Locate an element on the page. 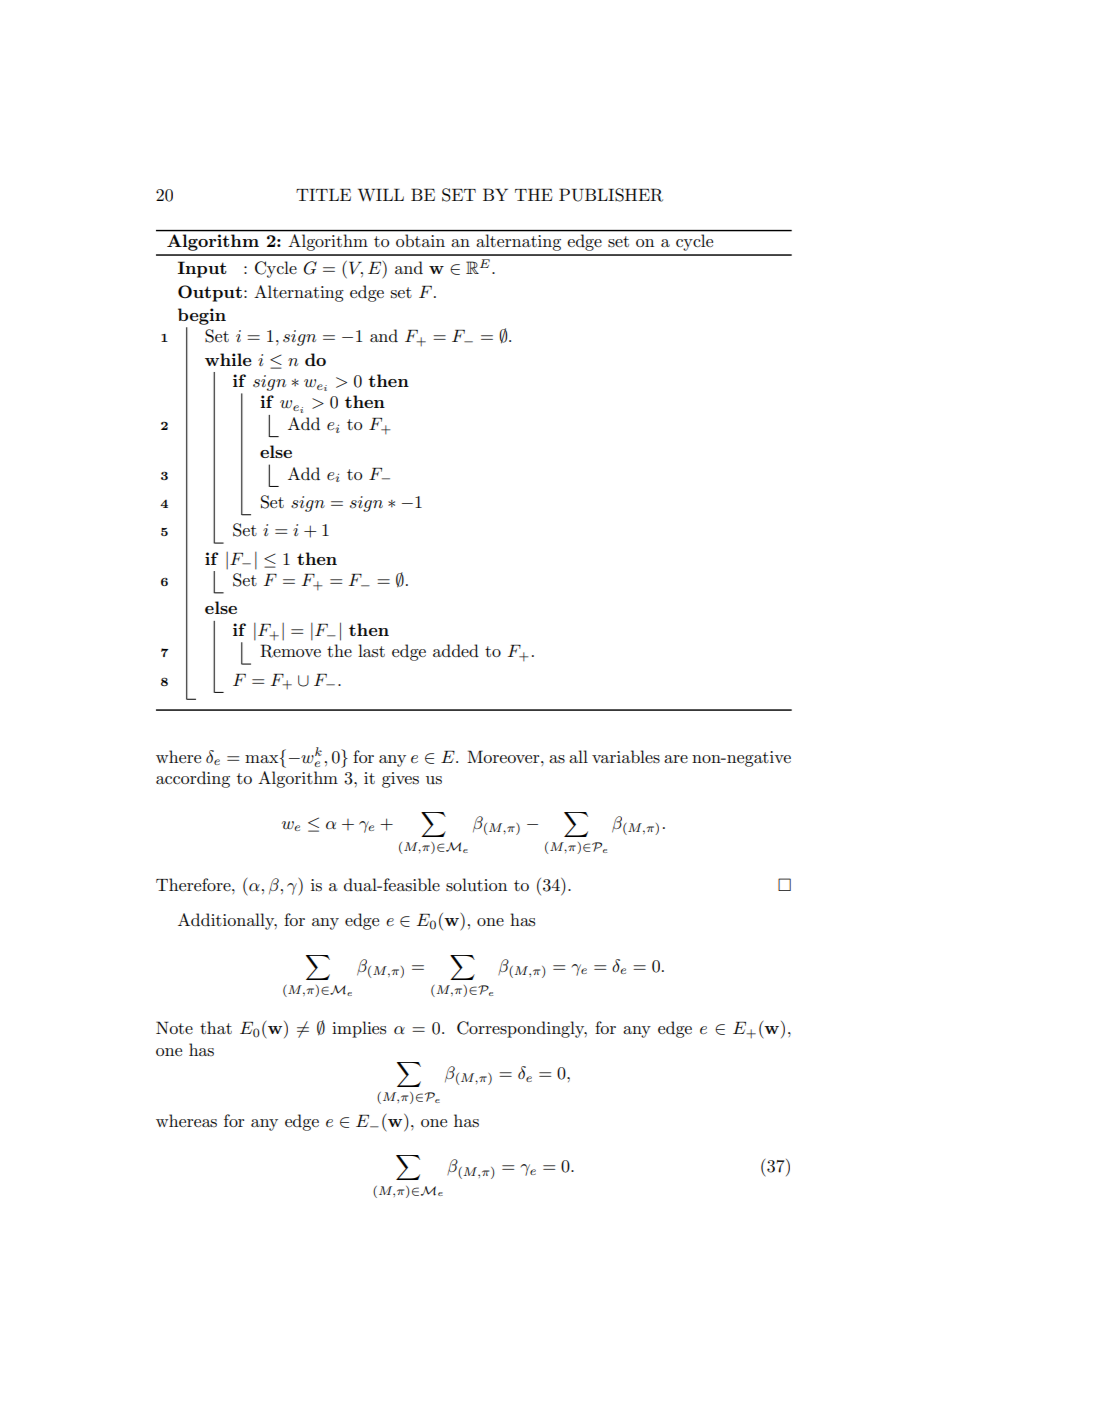  variables is located at coordinates (626, 757).
